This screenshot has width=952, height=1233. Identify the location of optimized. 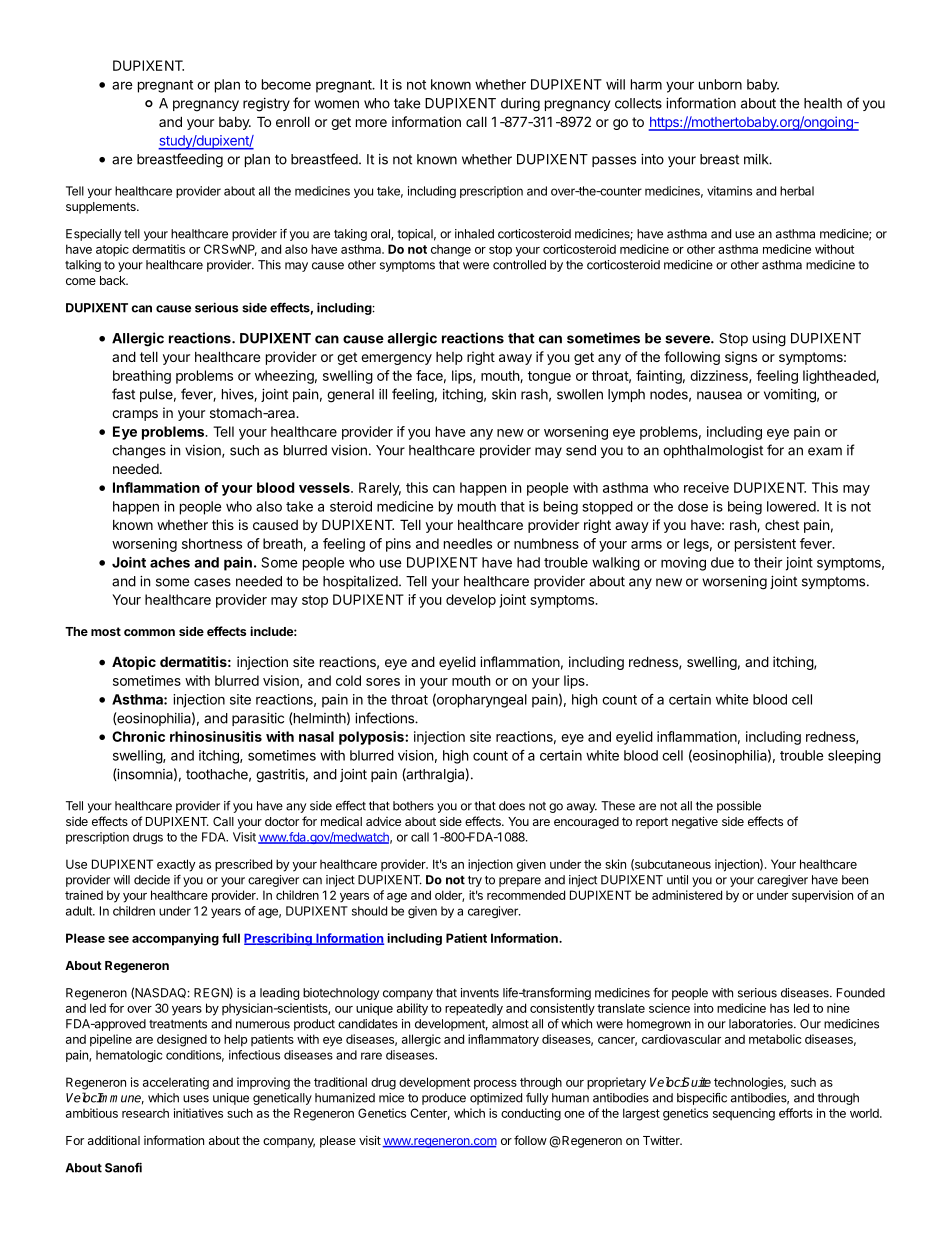
(496, 1099).
